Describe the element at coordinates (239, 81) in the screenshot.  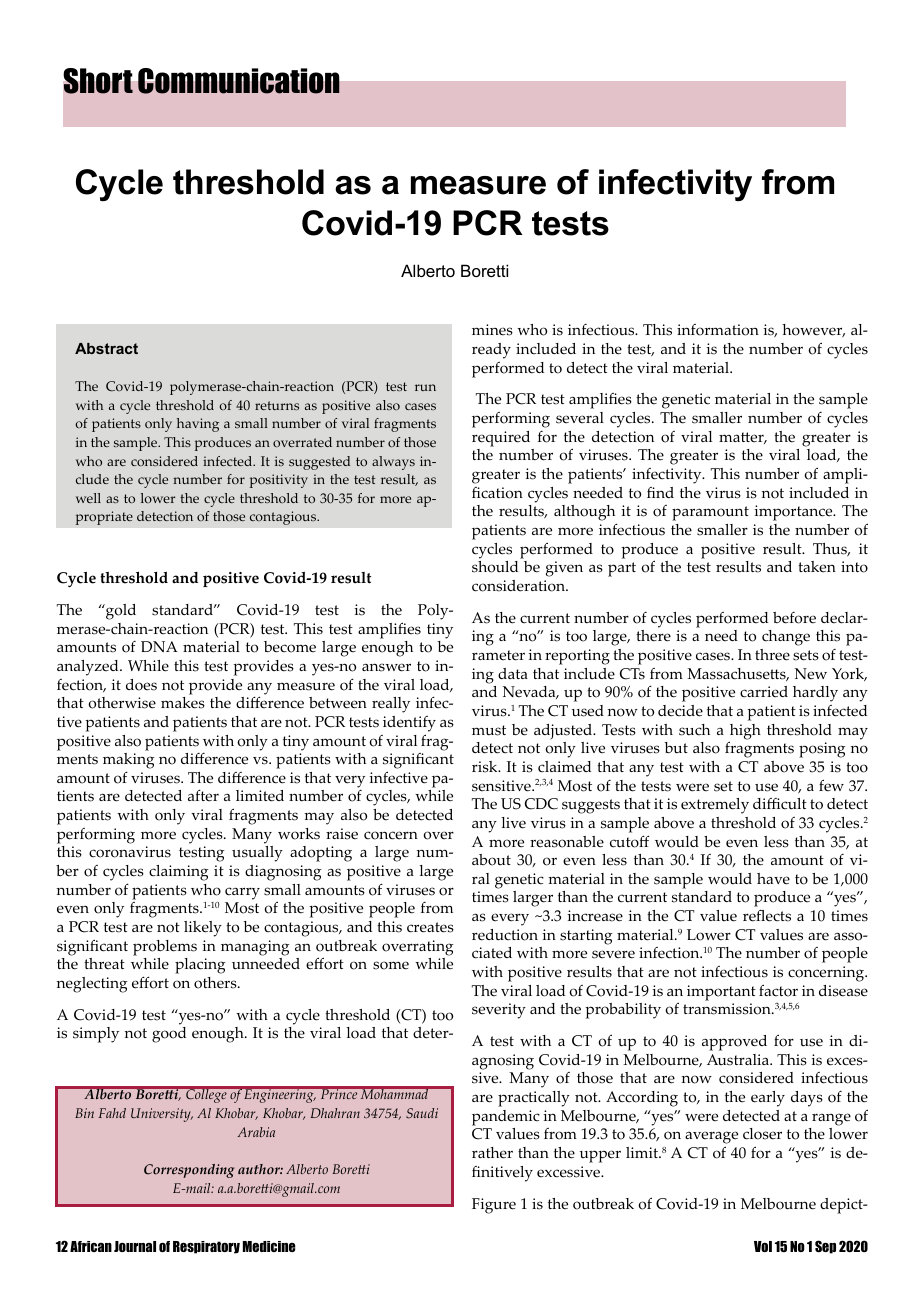
I see `Communication` at that location.
